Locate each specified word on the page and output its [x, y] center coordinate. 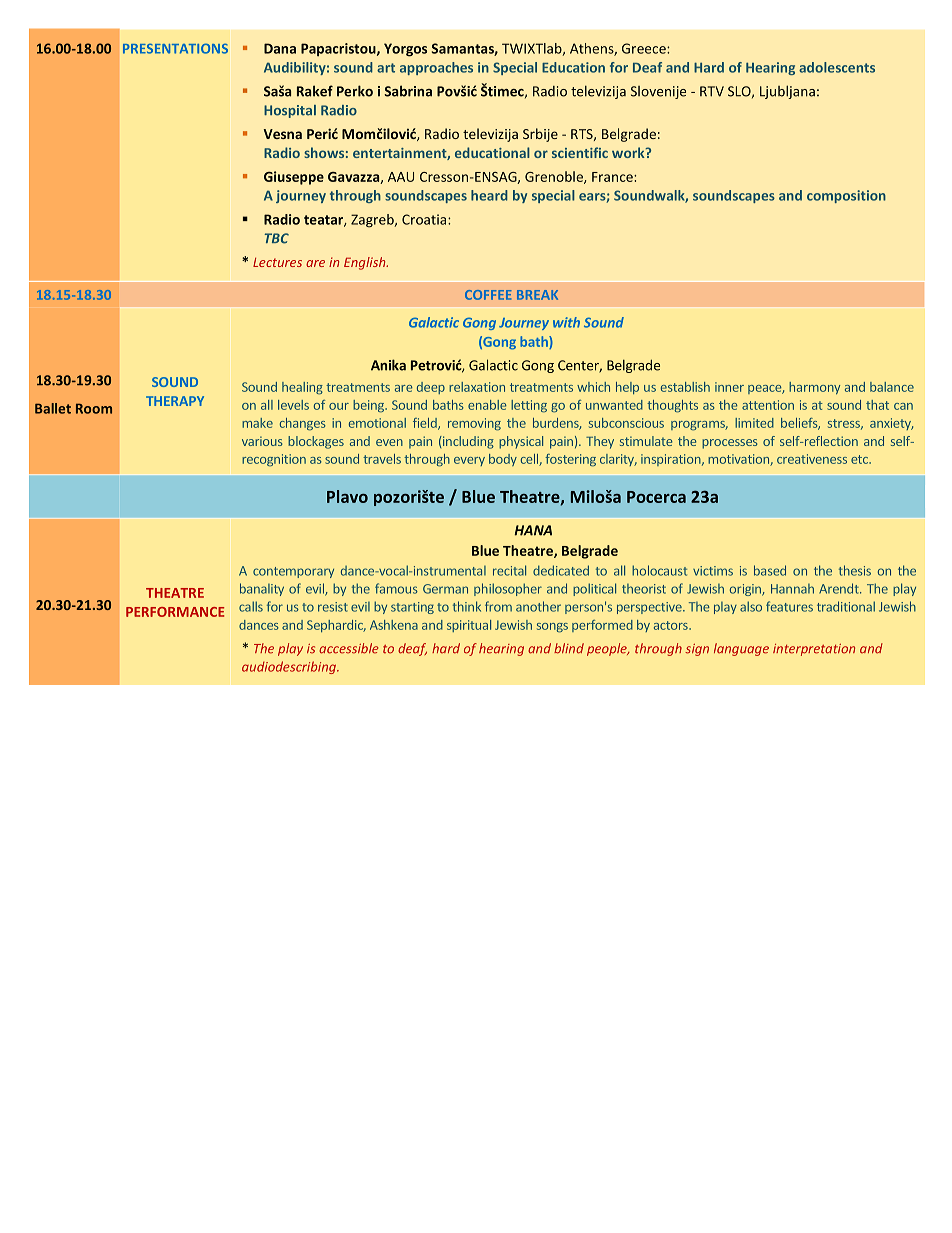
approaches [436, 68]
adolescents [837, 67]
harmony [814, 388]
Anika [388, 365]
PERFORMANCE [175, 612]
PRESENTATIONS [175, 48]
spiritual [469, 626]
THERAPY [175, 401]
